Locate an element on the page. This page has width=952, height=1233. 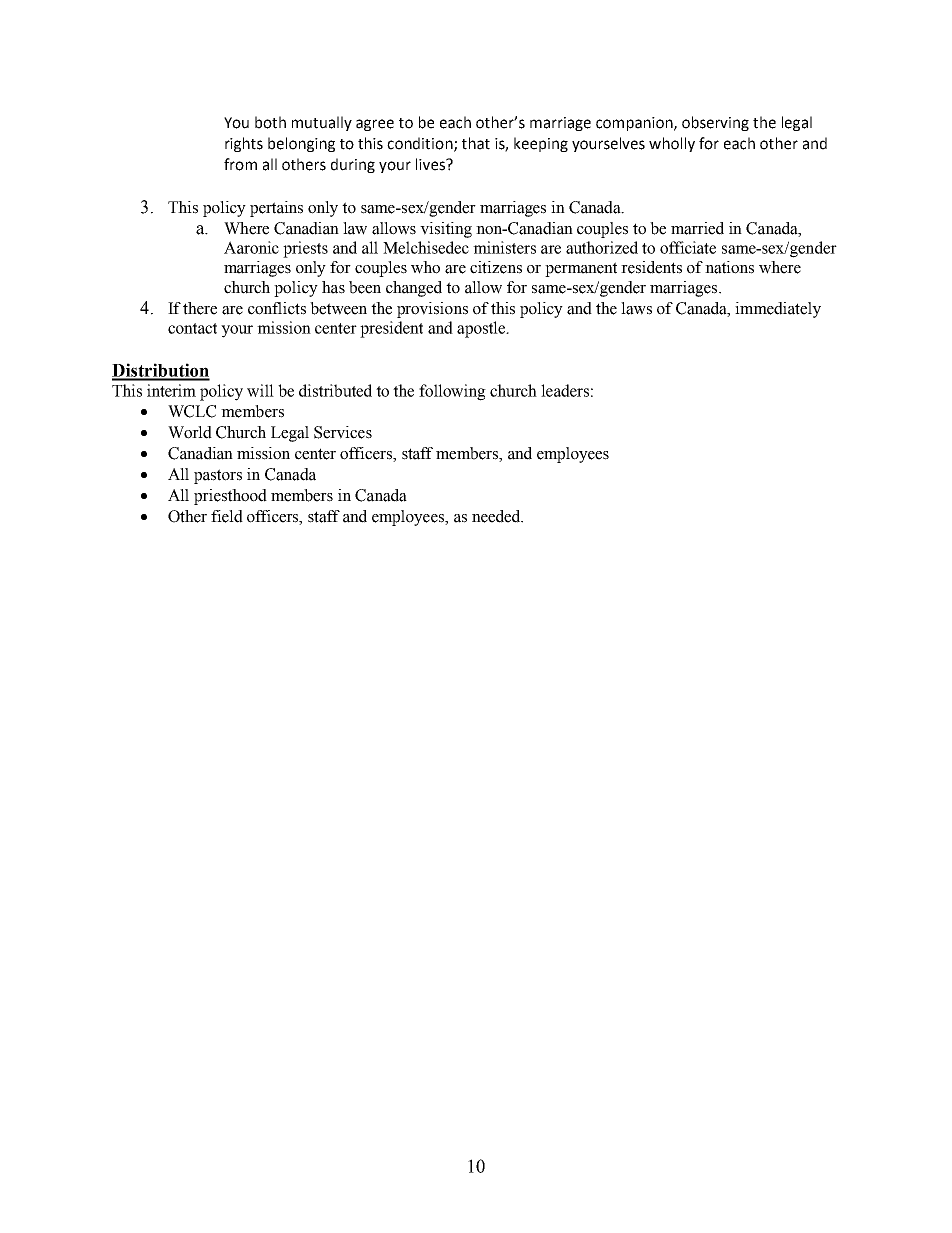
leaders is located at coordinates (565, 390).
